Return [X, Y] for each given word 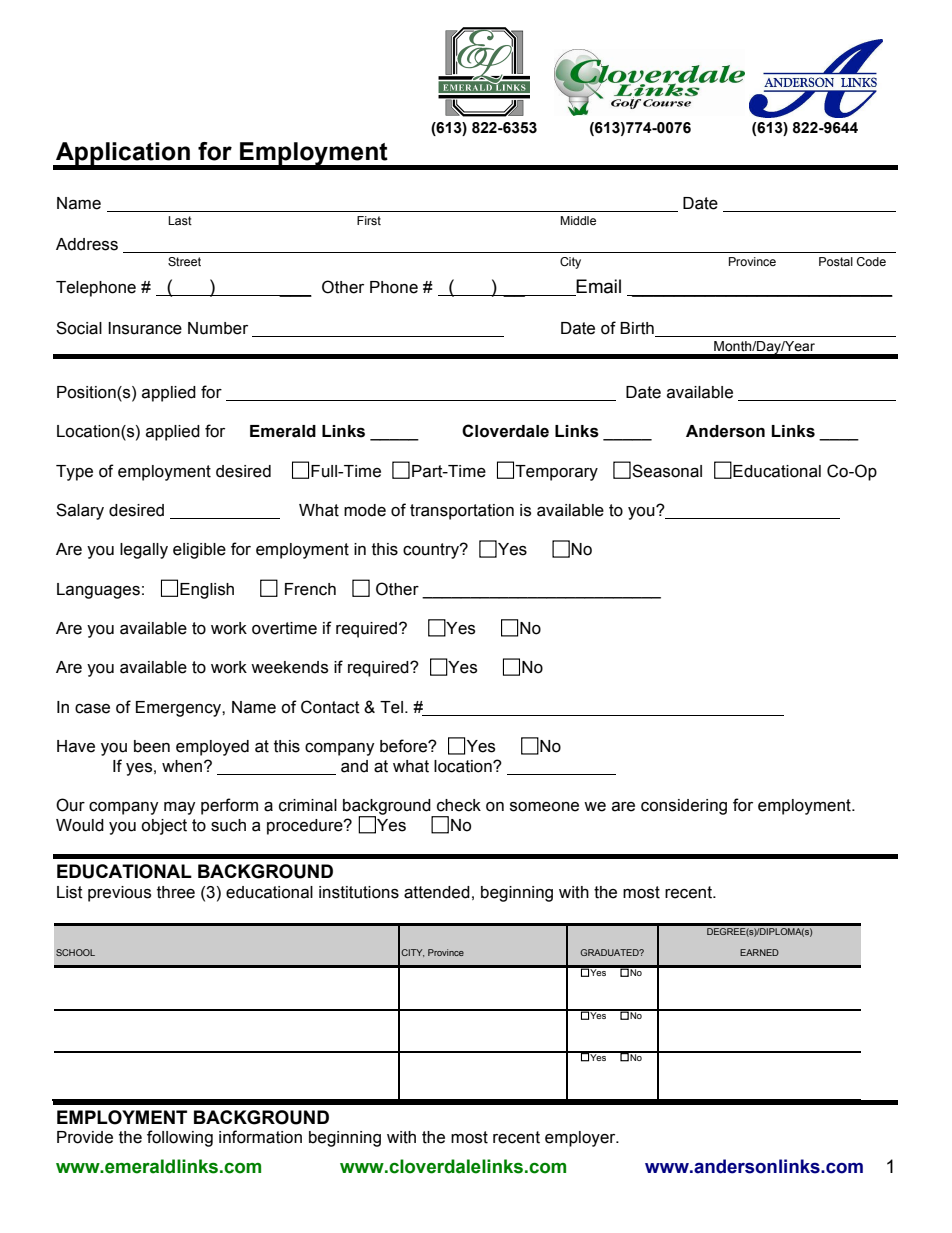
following [180, 1138]
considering [684, 807]
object [164, 827]
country [432, 551]
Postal [836, 261]
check [459, 805]
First [369, 220]
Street [184, 261]
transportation [462, 512]
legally [144, 551]
